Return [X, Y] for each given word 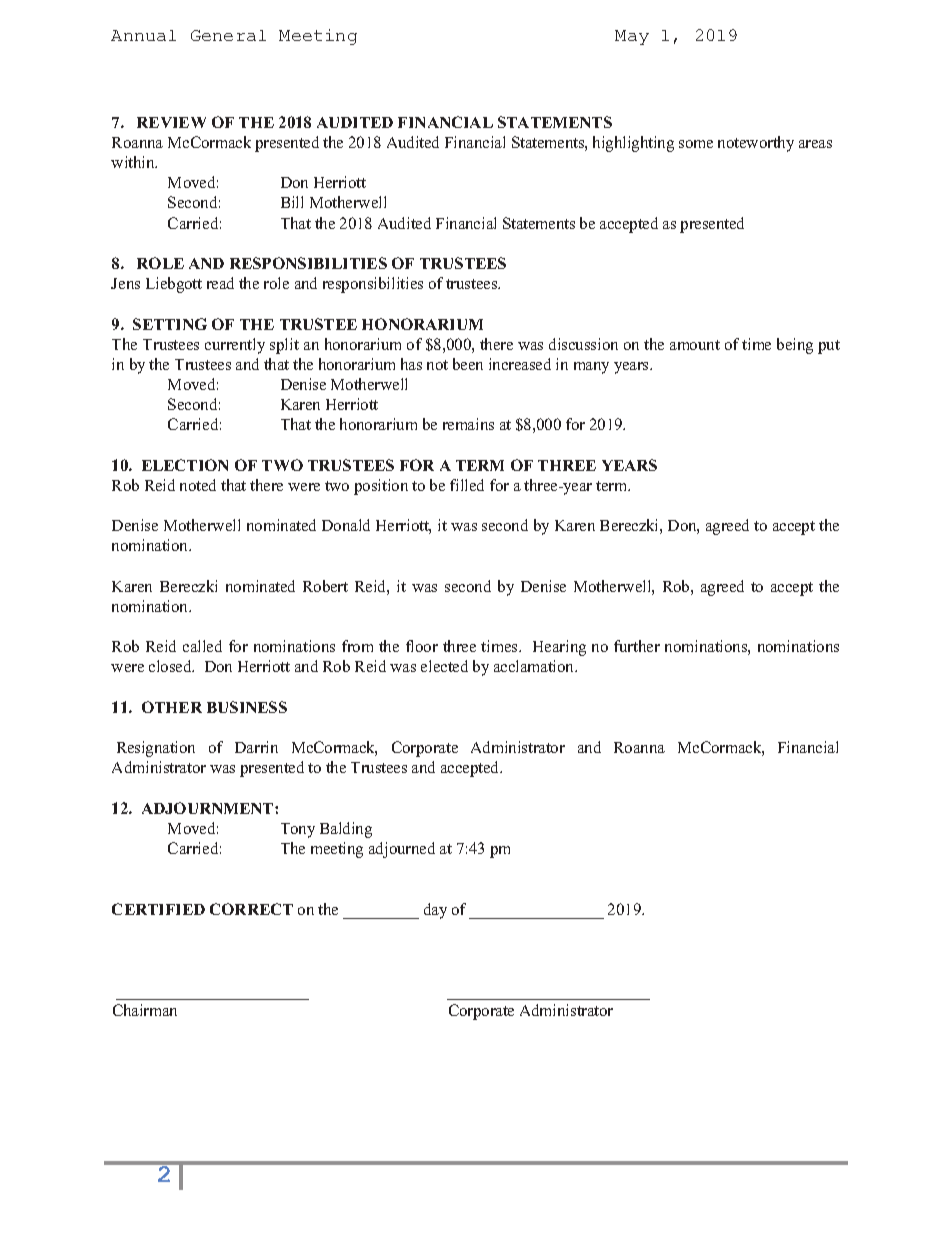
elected [444, 666]
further [637, 646]
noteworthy [756, 144]
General [228, 35]
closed [171, 666]
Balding [346, 830]
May [632, 37]
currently [235, 346]
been [468, 364]
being [795, 346]
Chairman [145, 1010]
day [435, 911]
